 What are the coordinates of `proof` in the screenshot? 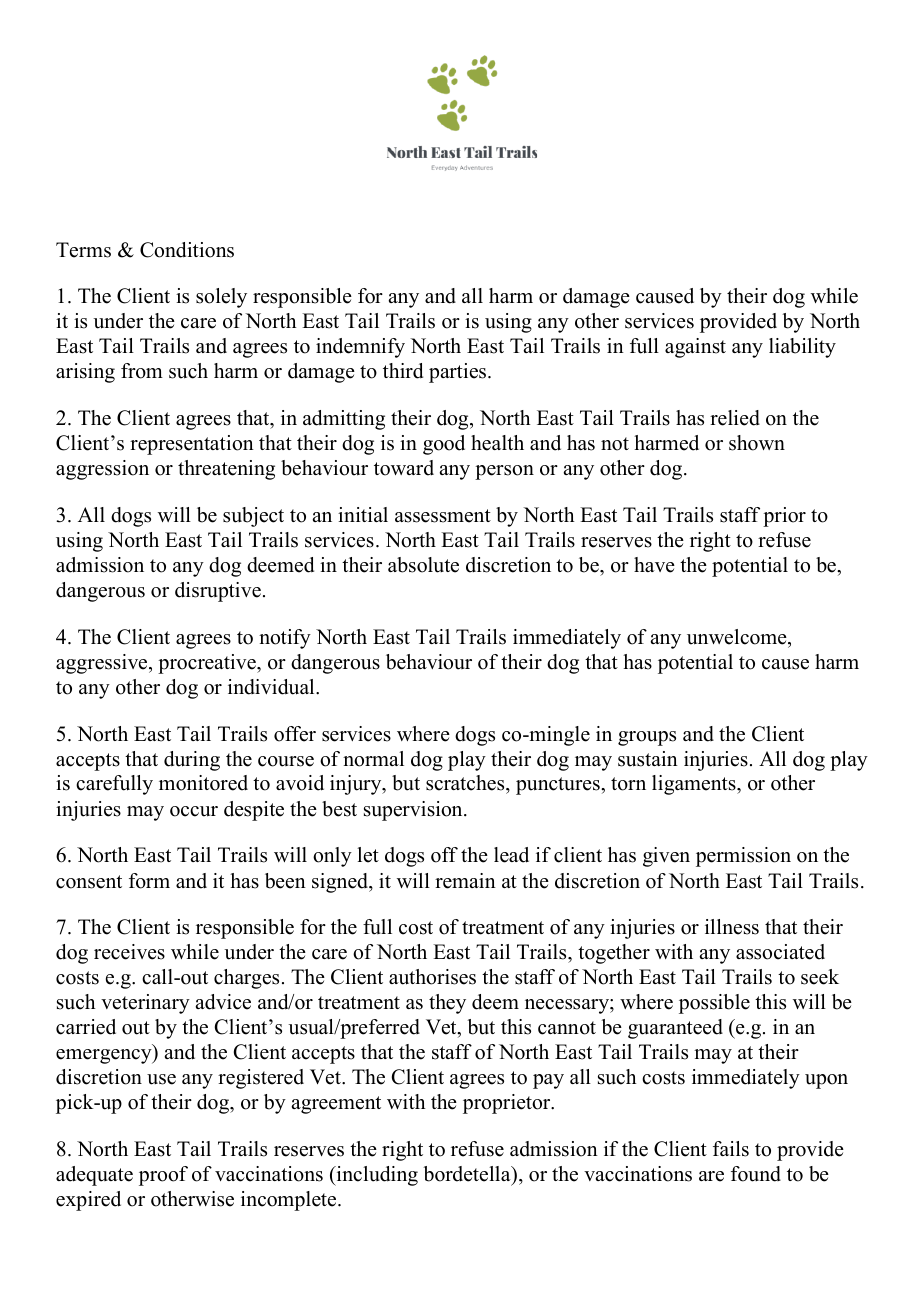 It's located at (163, 1176).
